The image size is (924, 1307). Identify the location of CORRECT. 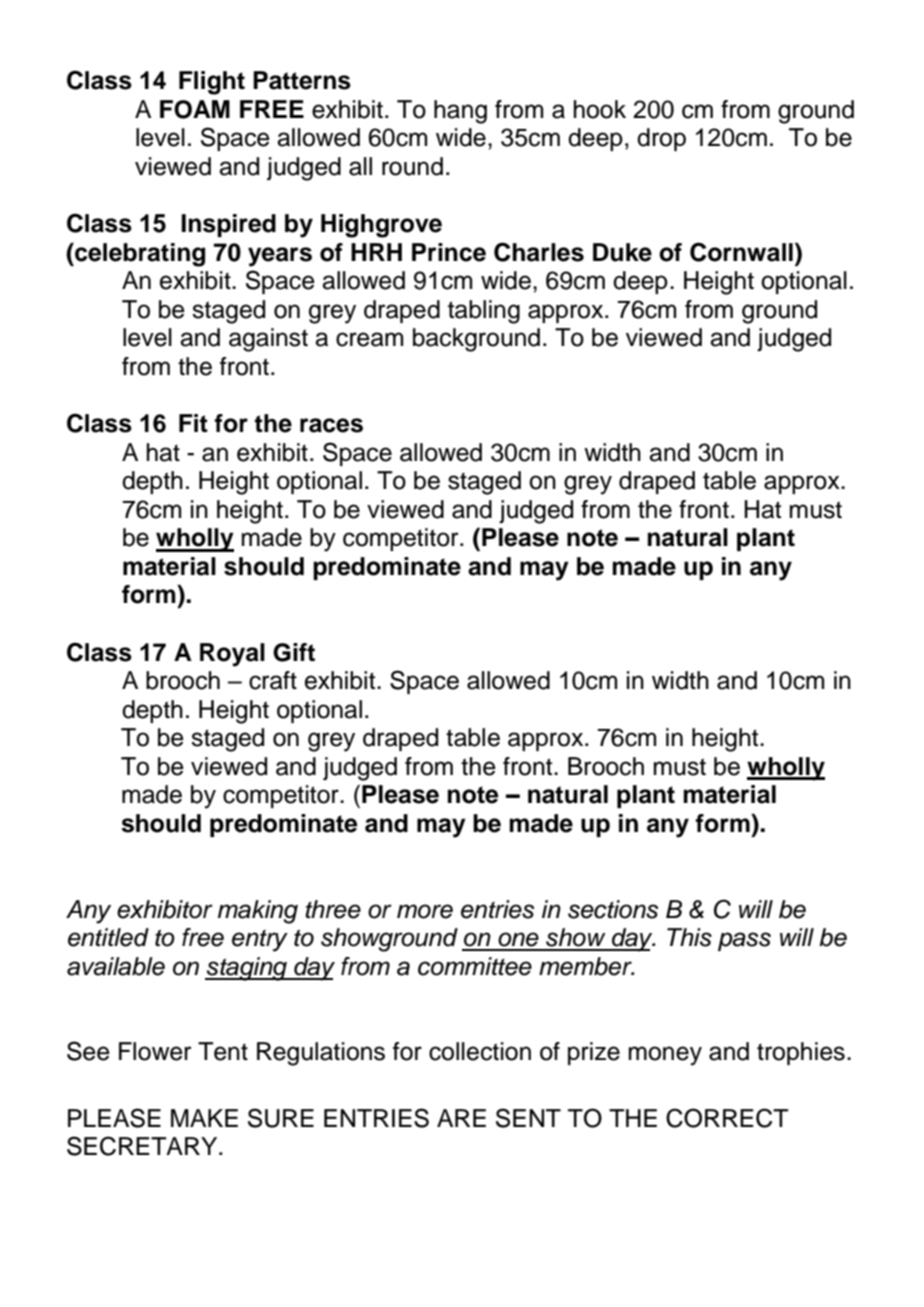
(727, 1118).
